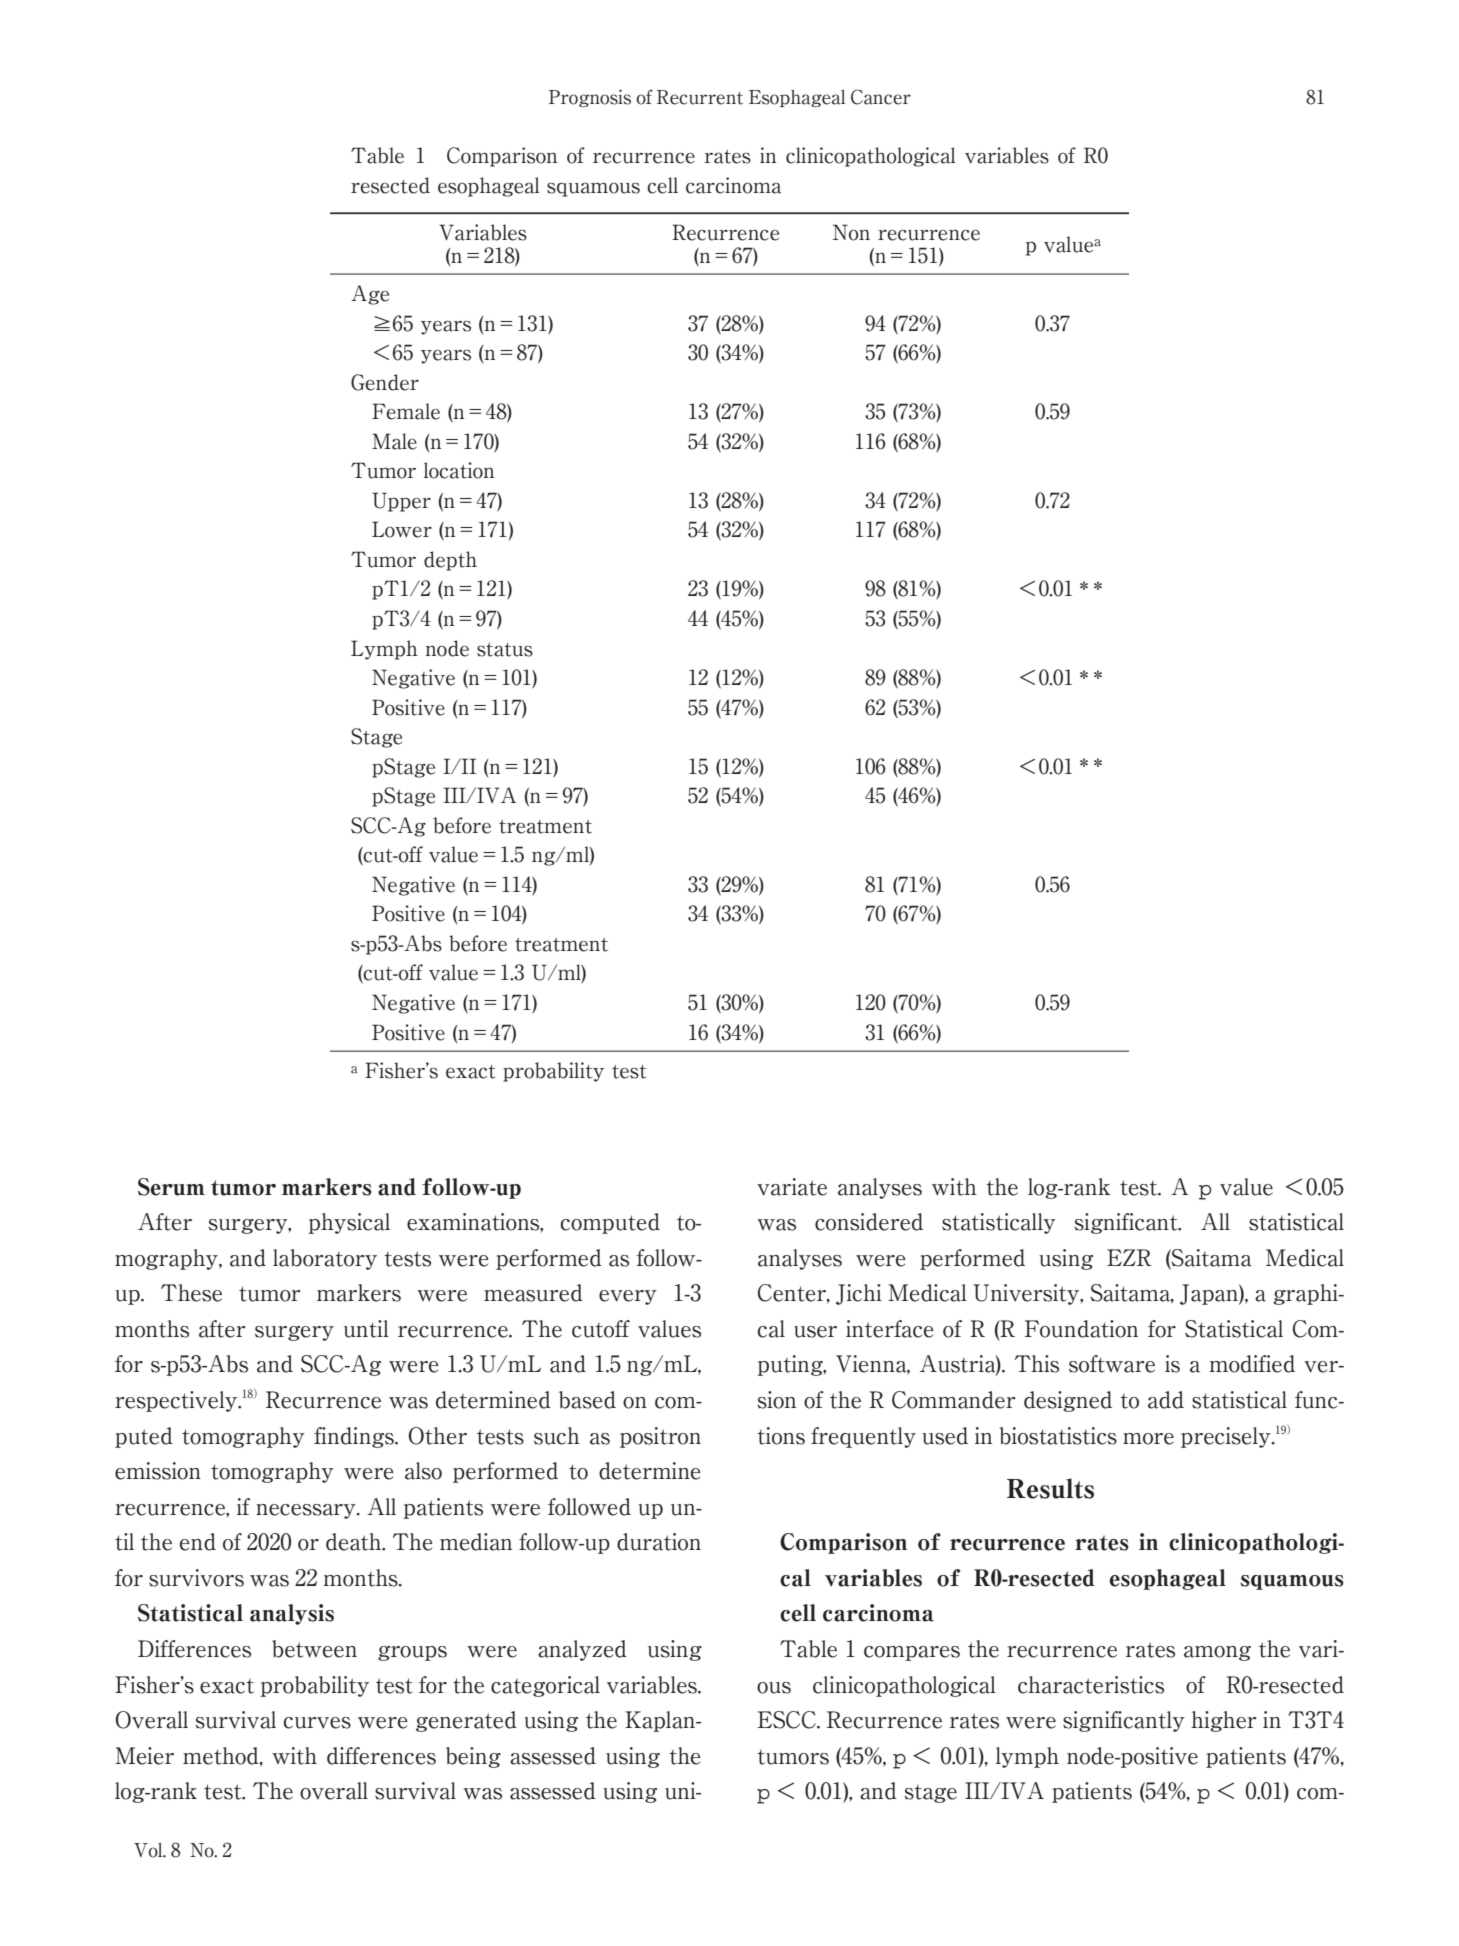 This image has height=1946, width=1459. I want to click on depth, so click(450, 561).
